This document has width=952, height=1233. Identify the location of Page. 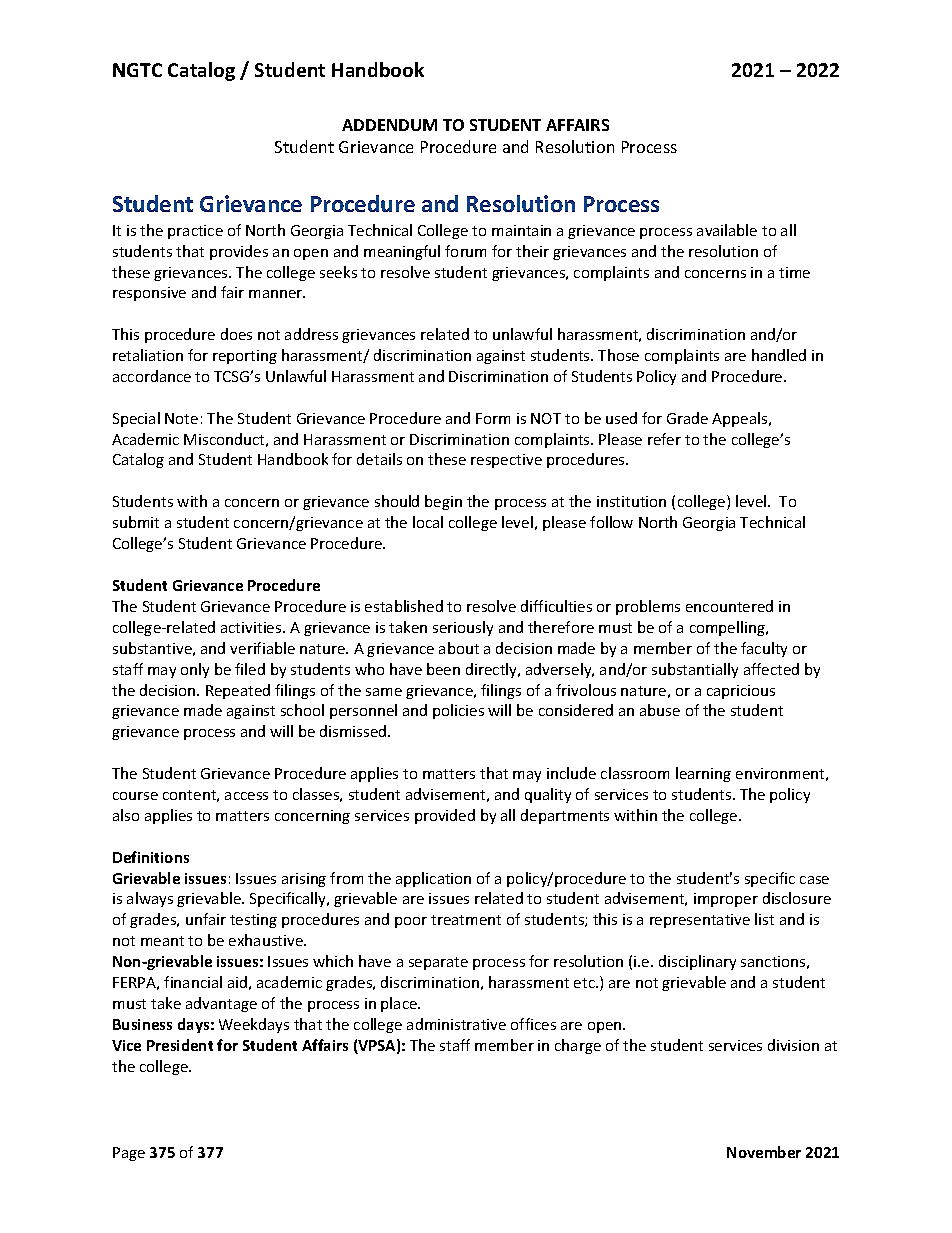
(129, 1154).
